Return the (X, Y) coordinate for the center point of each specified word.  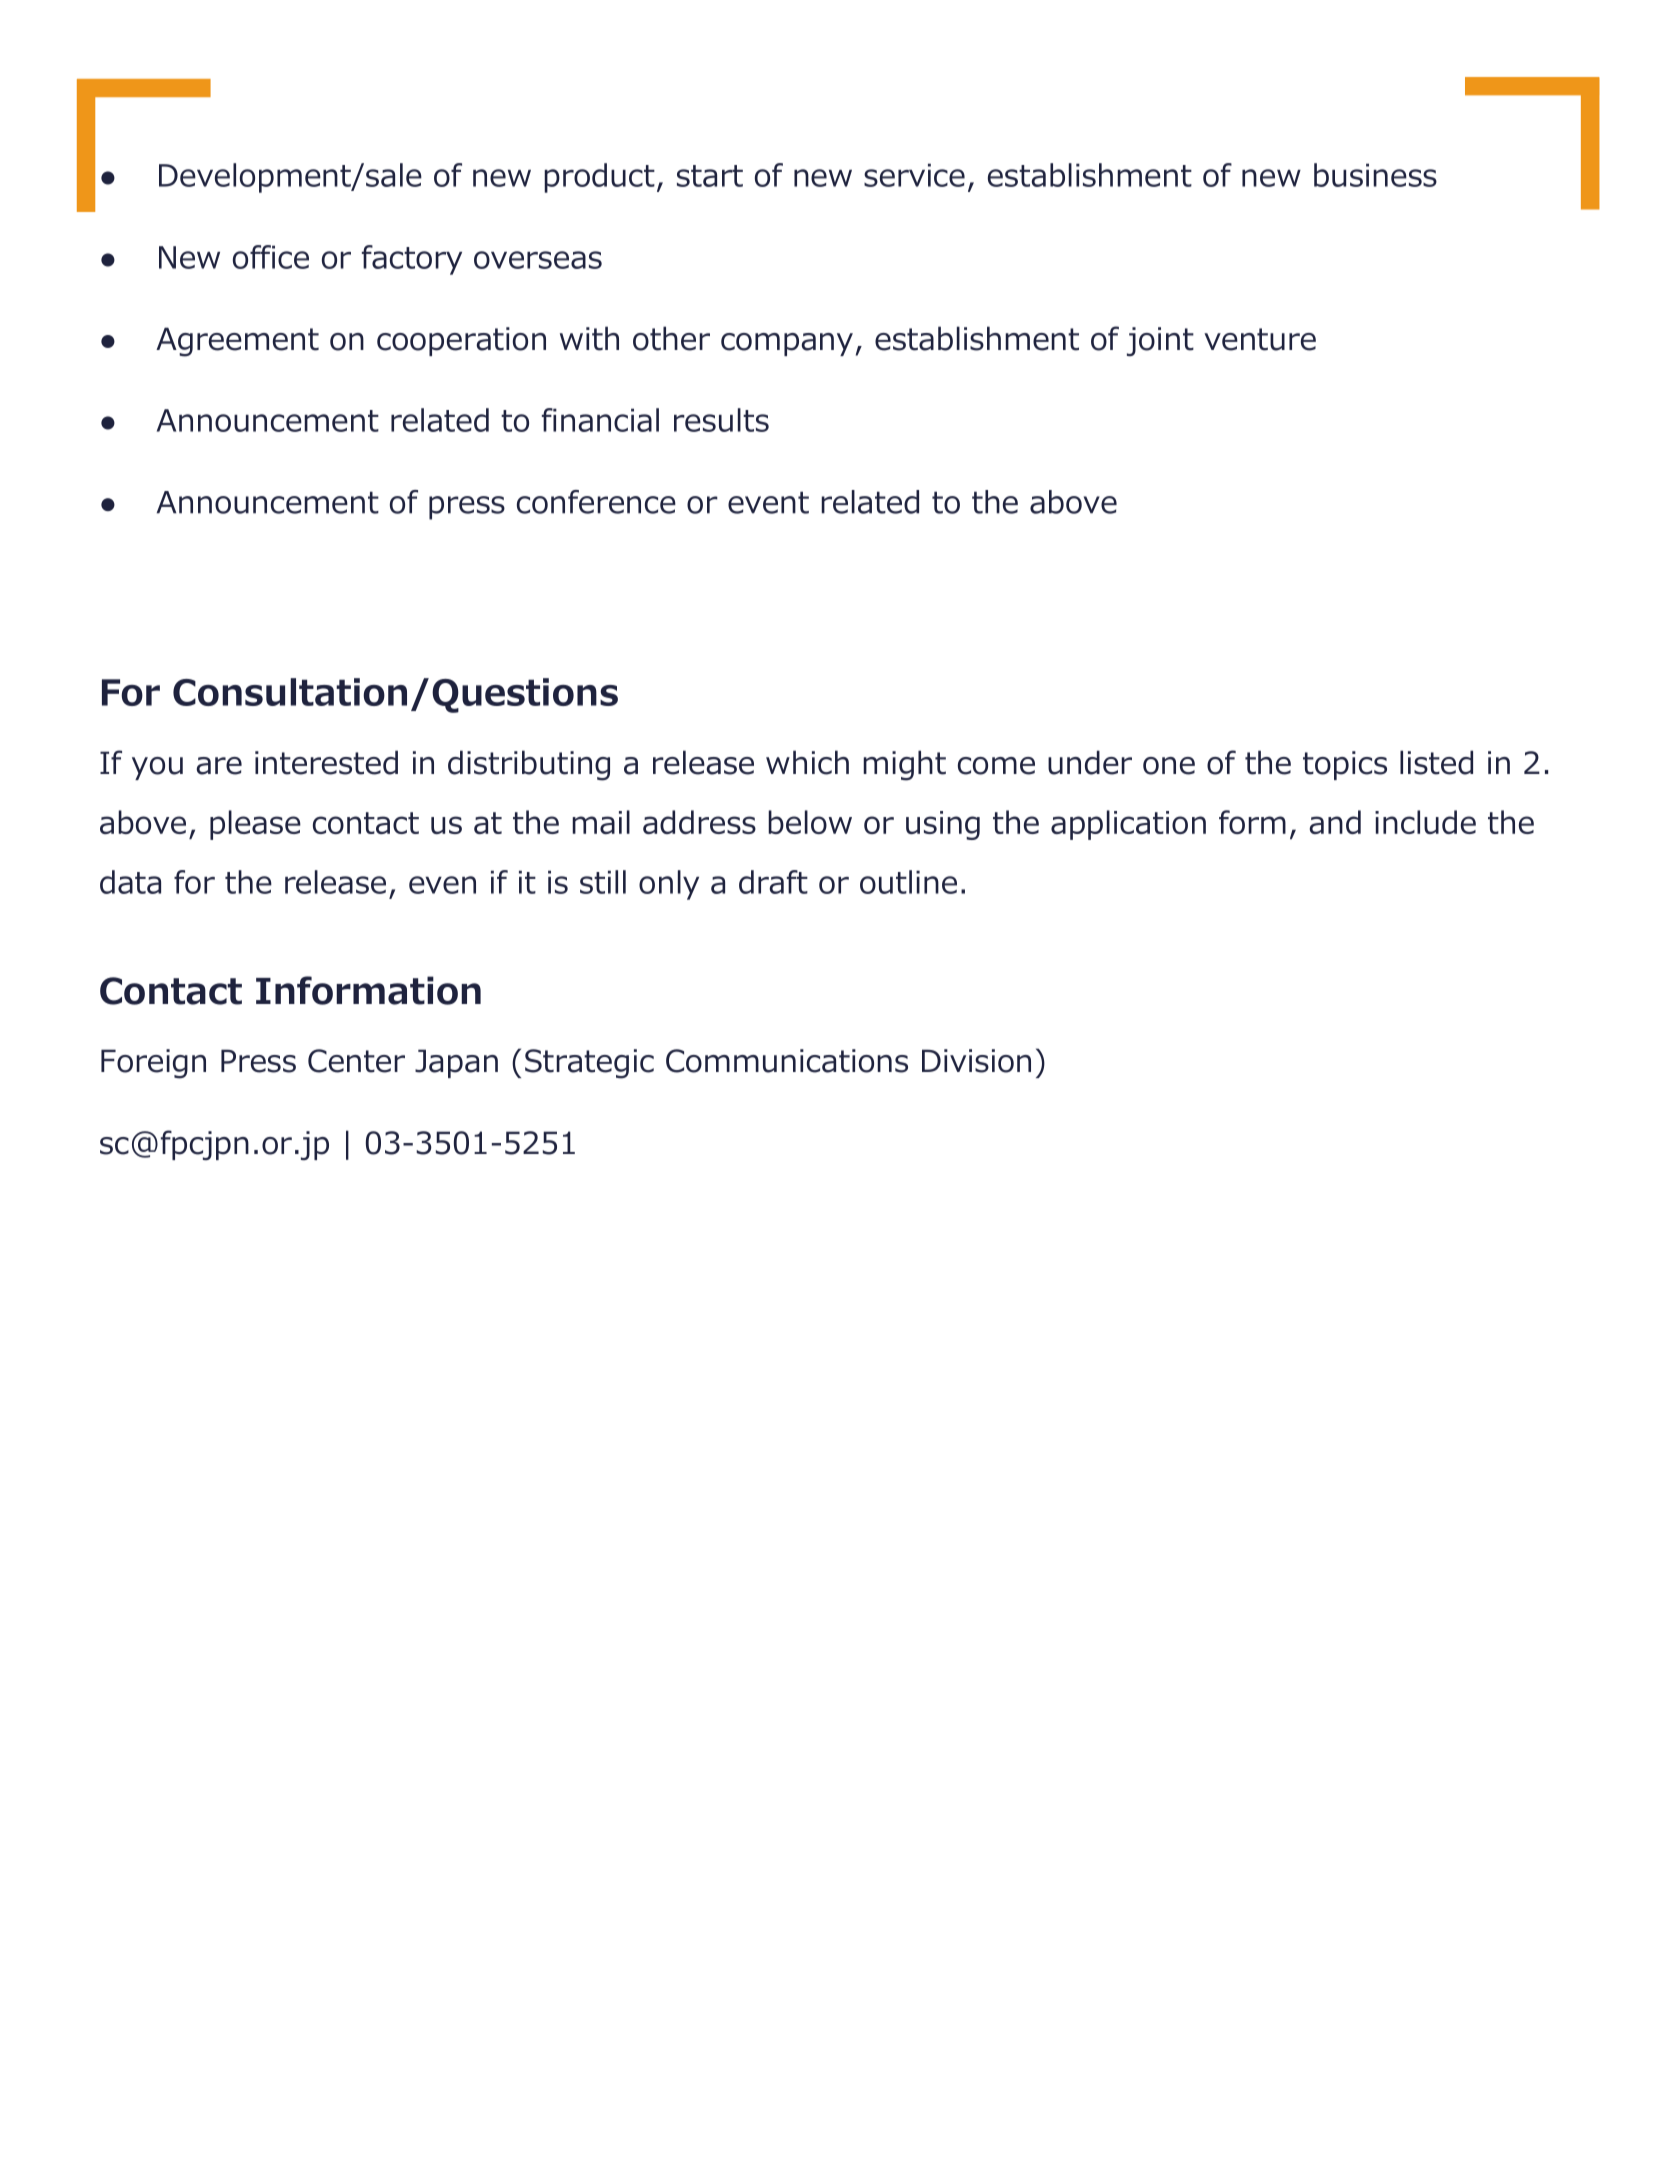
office (271, 257)
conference (596, 502)
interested (326, 762)
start (710, 176)
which (807, 762)
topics (1345, 765)
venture (1260, 339)
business (1375, 175)
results (721, 420)
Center (356, 1061)
